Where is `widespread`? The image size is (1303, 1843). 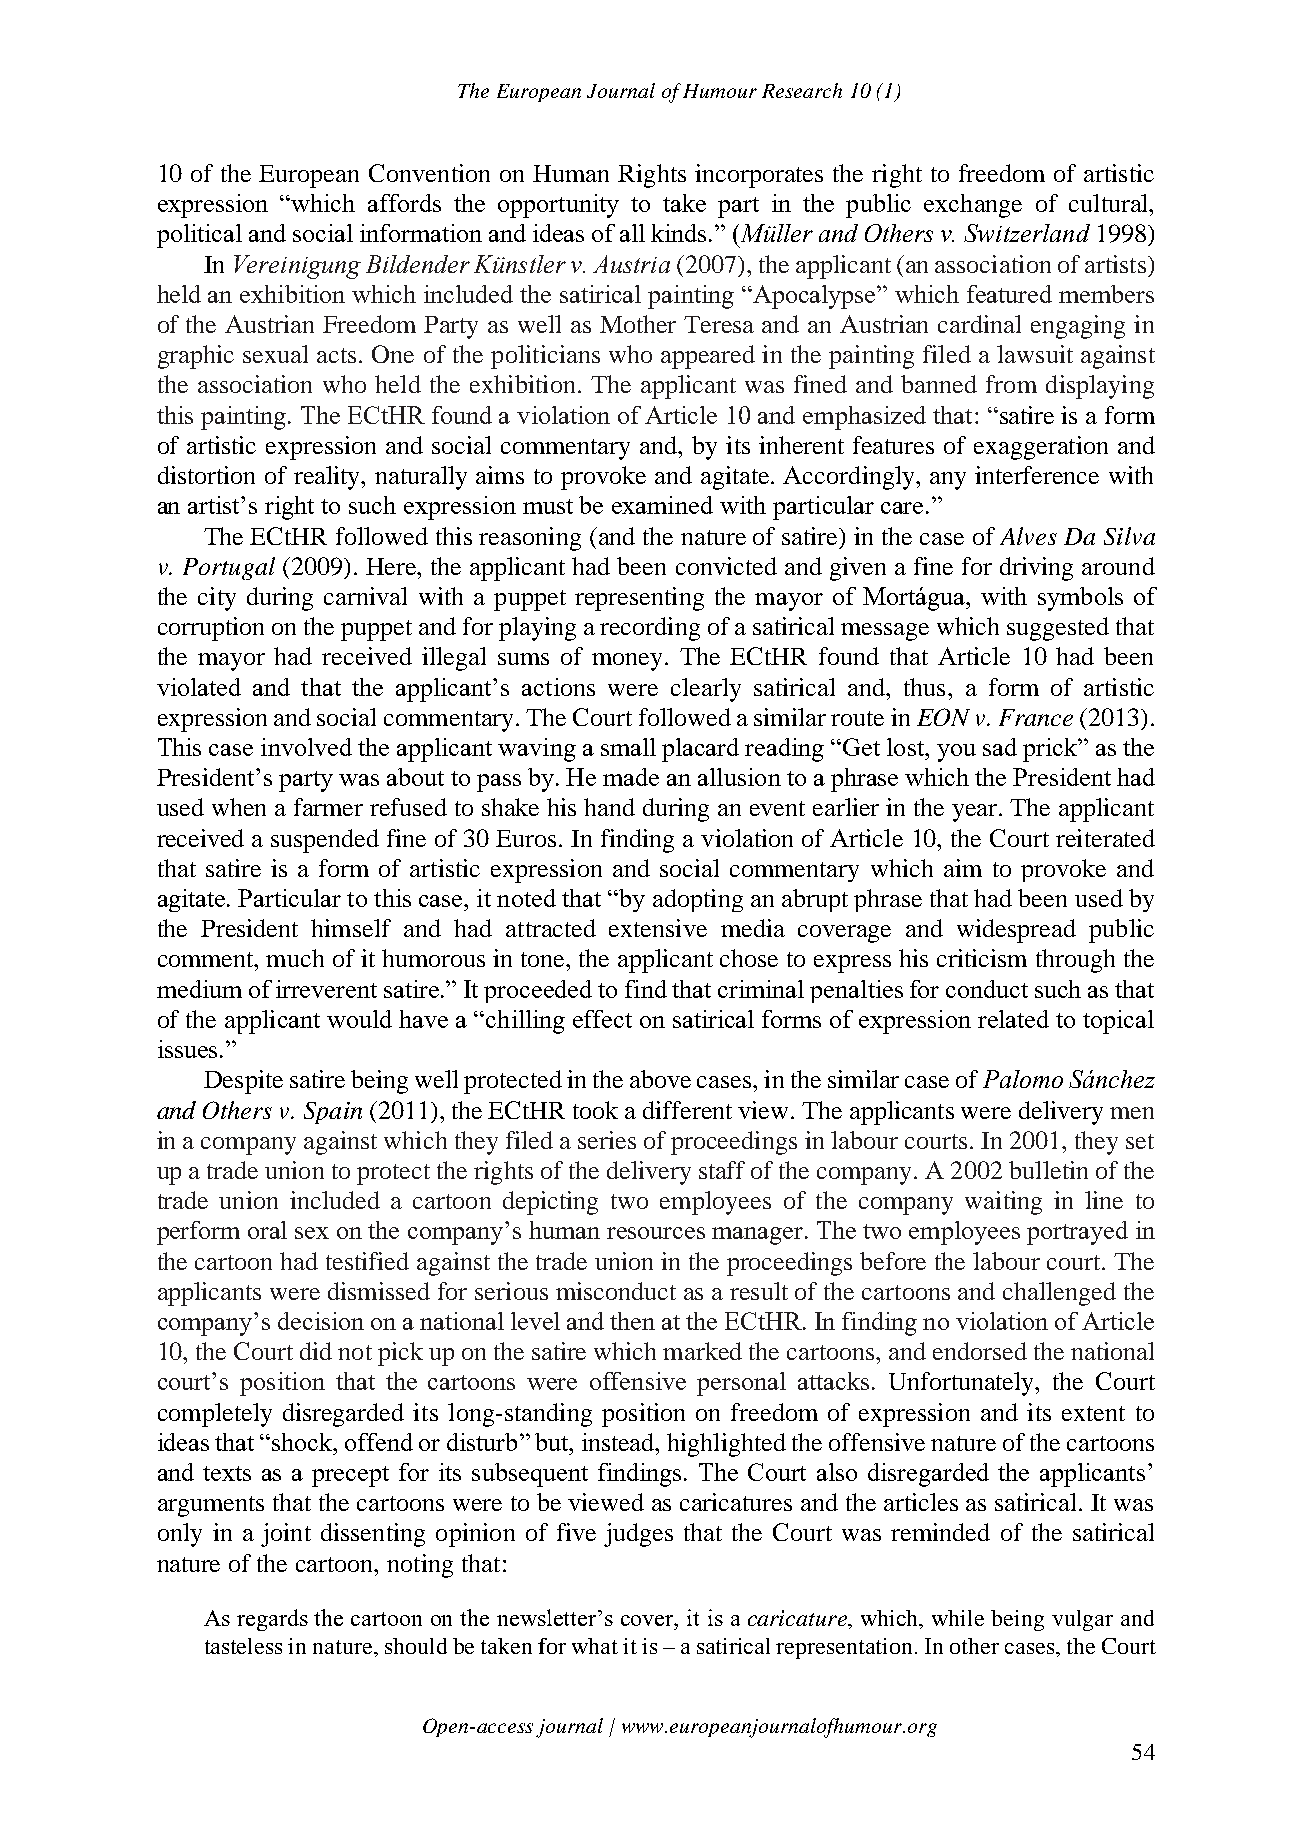 widespread is located at coordinates (1016, 931).
